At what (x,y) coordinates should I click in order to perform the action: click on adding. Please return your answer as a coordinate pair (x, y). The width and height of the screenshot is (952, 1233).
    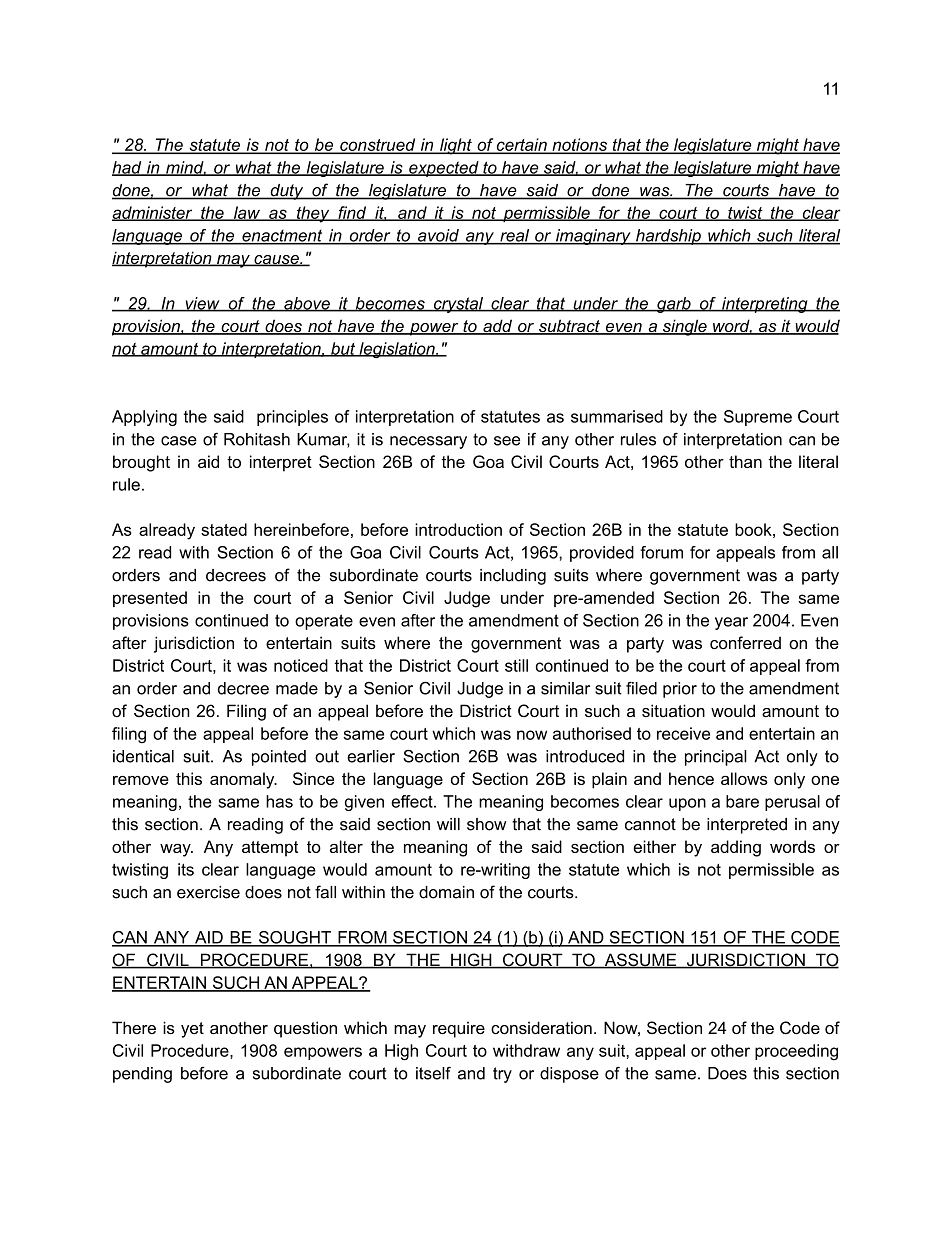
    Looking at the image, I should click on (736, 848).
